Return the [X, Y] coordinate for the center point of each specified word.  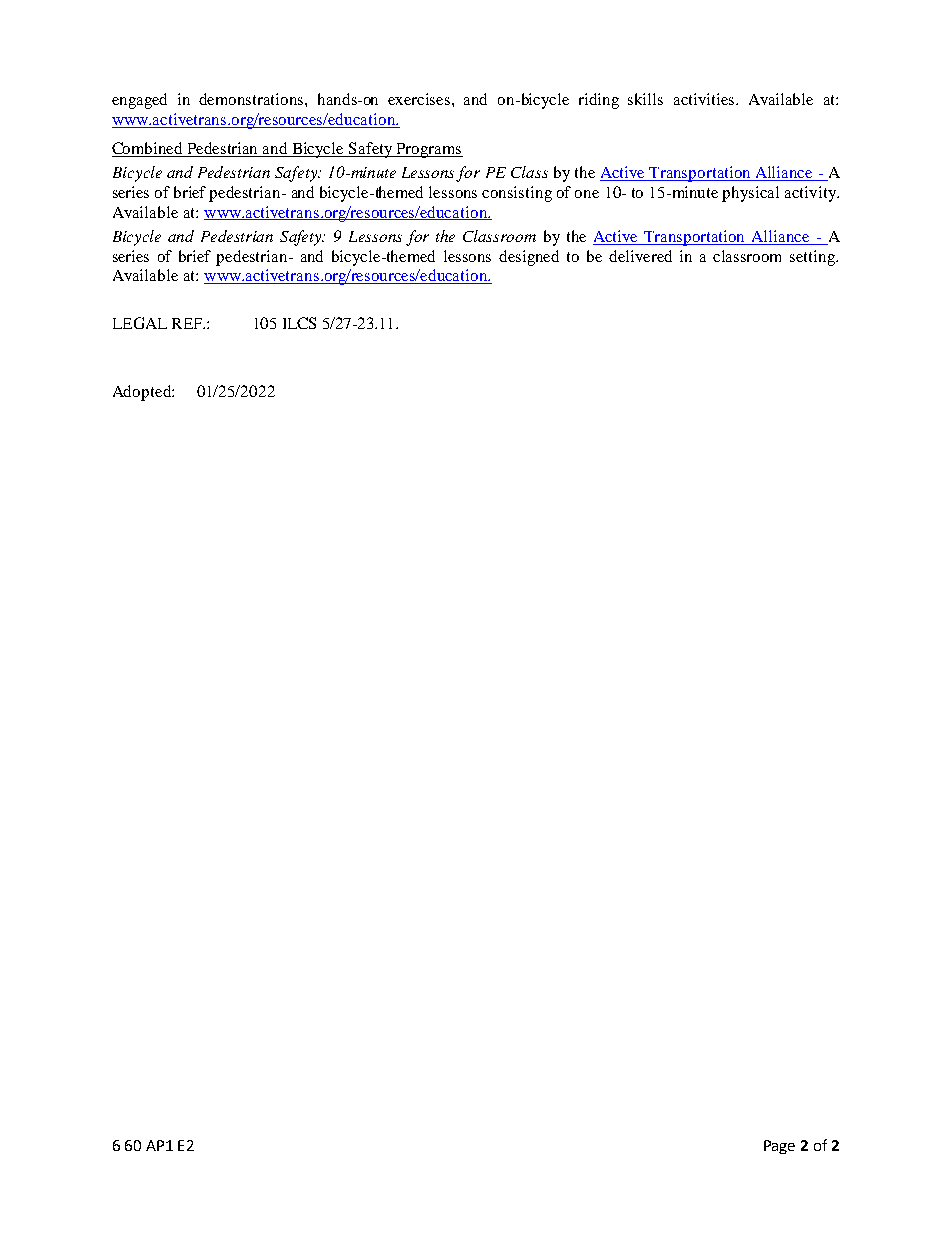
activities [705, 99]
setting [814, 258]
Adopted [143, 393]
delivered [640, 256]
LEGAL [140, 323]
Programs [428, 150]
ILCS [299, 323]
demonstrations [252, 99]
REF [188, 323]
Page [779, 1147]
